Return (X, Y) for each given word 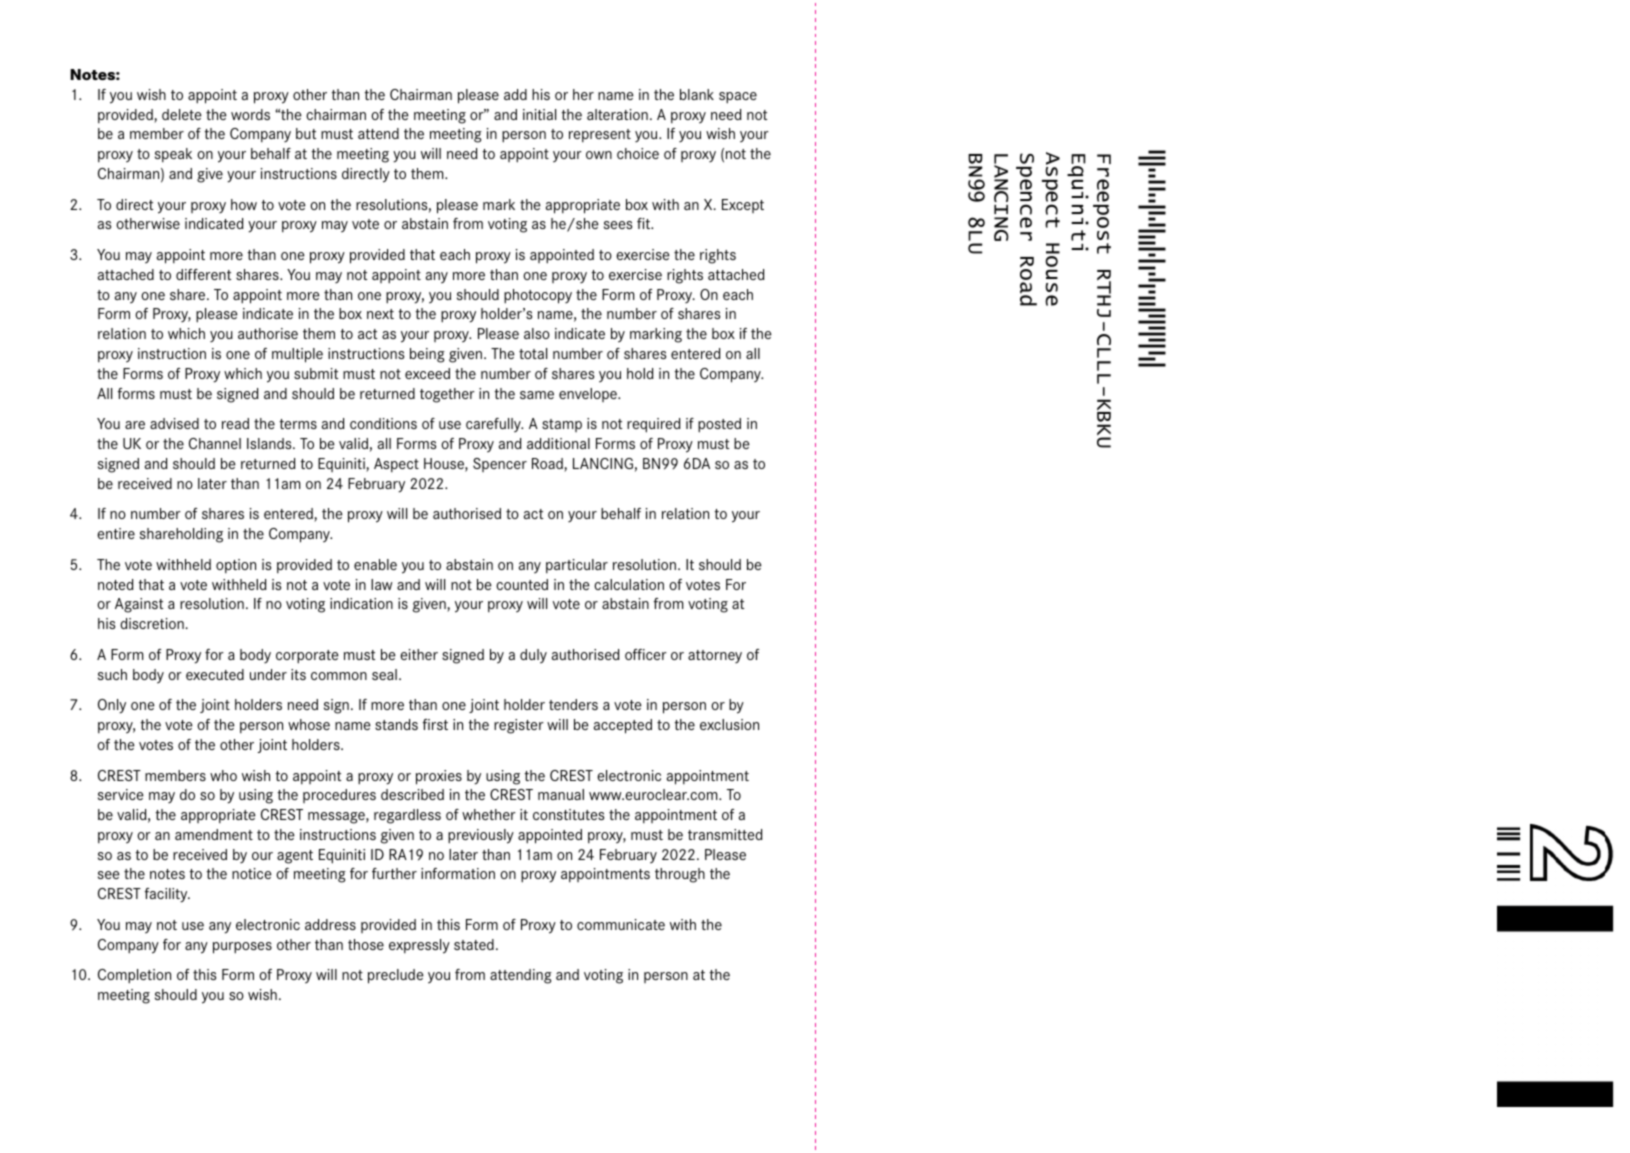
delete (182, 114)
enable (375, 564)
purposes (242, 948)
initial (539, 114)
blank (697, 94)
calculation (629, 584)
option (236, 566)
